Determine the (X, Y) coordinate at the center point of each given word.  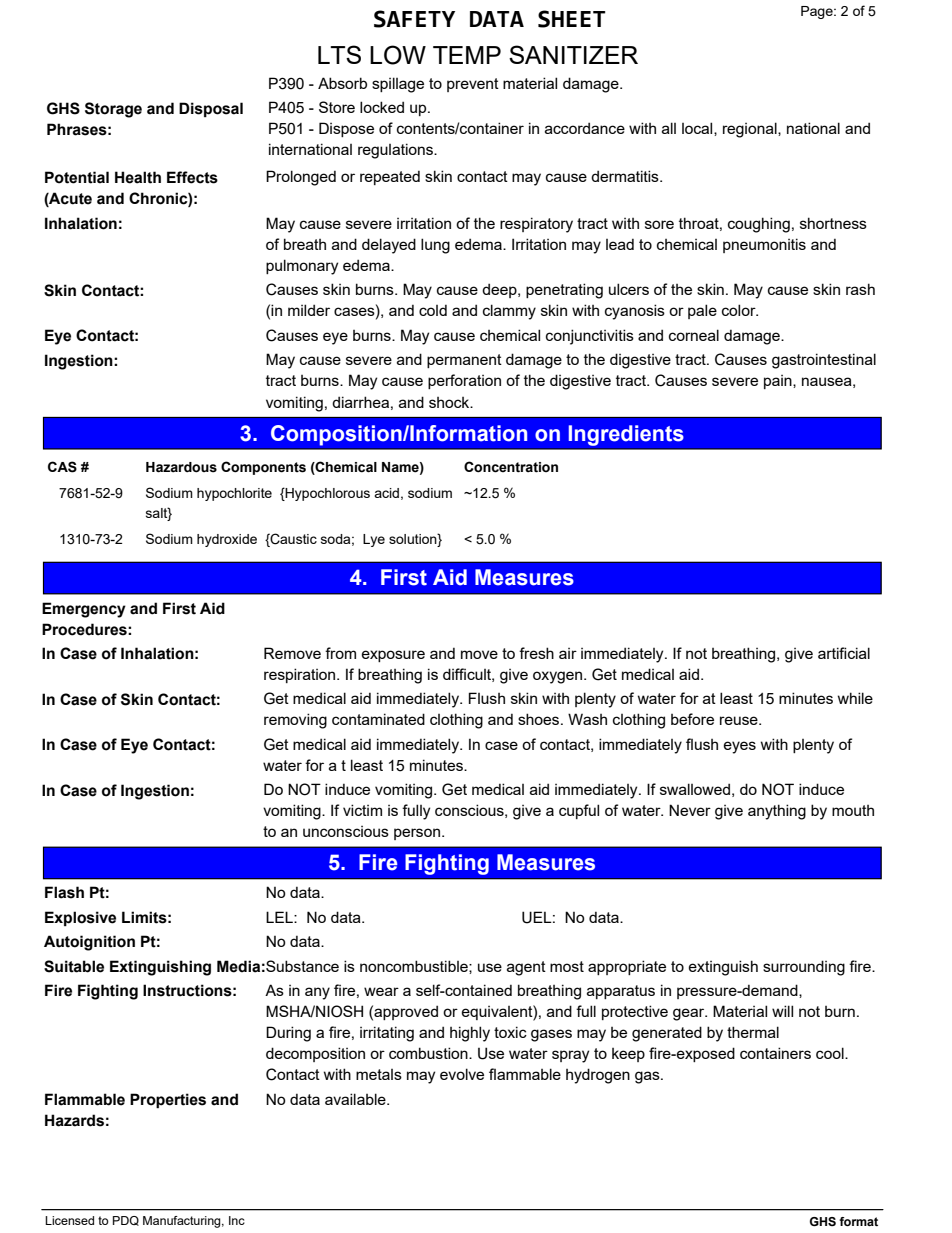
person (417, 834)
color (740, 310)
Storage (113, 110)
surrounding (804, 968)
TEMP (467, 55)
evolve (462, 1074)
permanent (464, 361)
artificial (844, 653)
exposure (393, 656)
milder (309, 310)
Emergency (84, 610)
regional (751, 130)
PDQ (126, 1221)
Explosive (80, 918)
